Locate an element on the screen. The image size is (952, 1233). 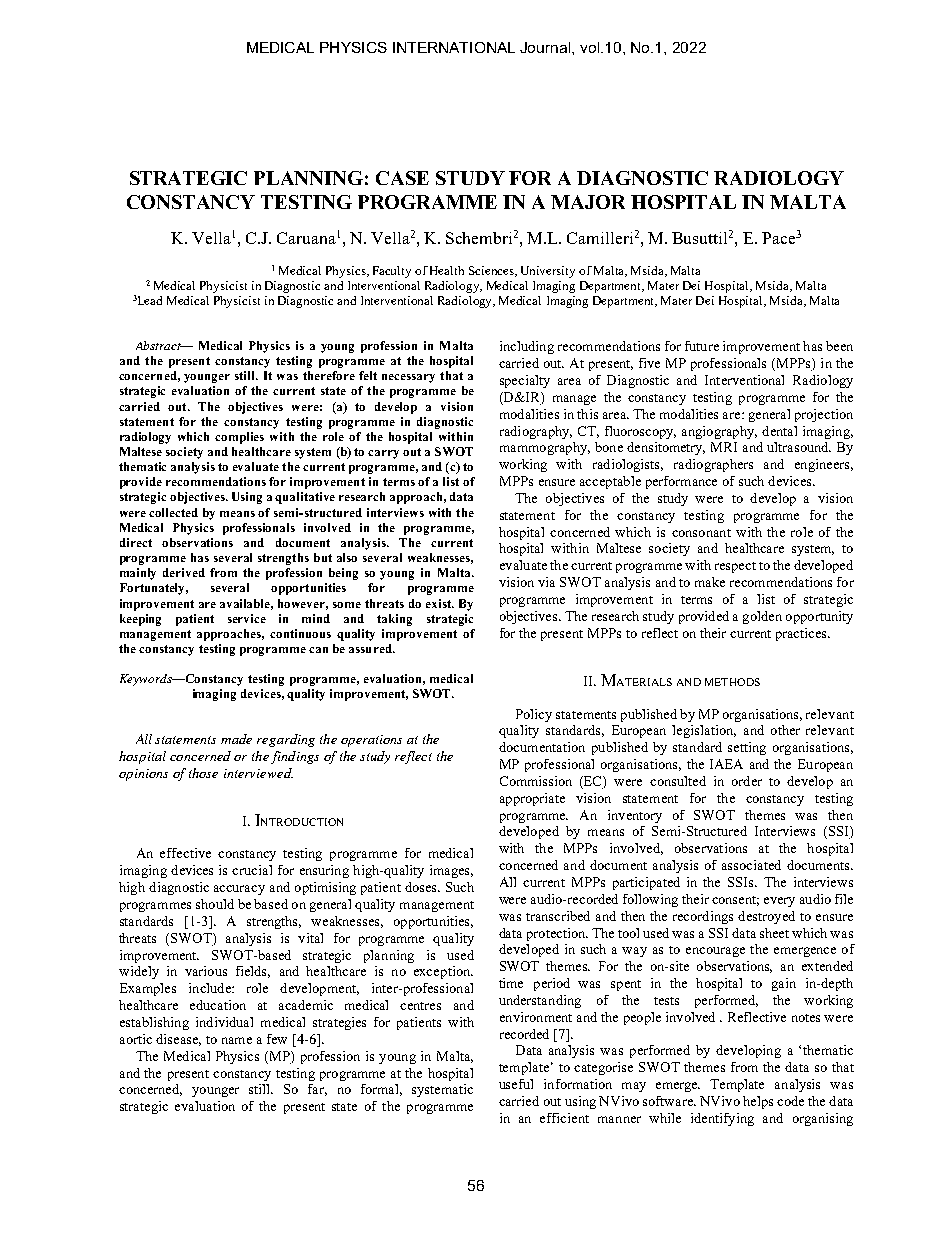
CASE is located at coordinates (402, 178).
